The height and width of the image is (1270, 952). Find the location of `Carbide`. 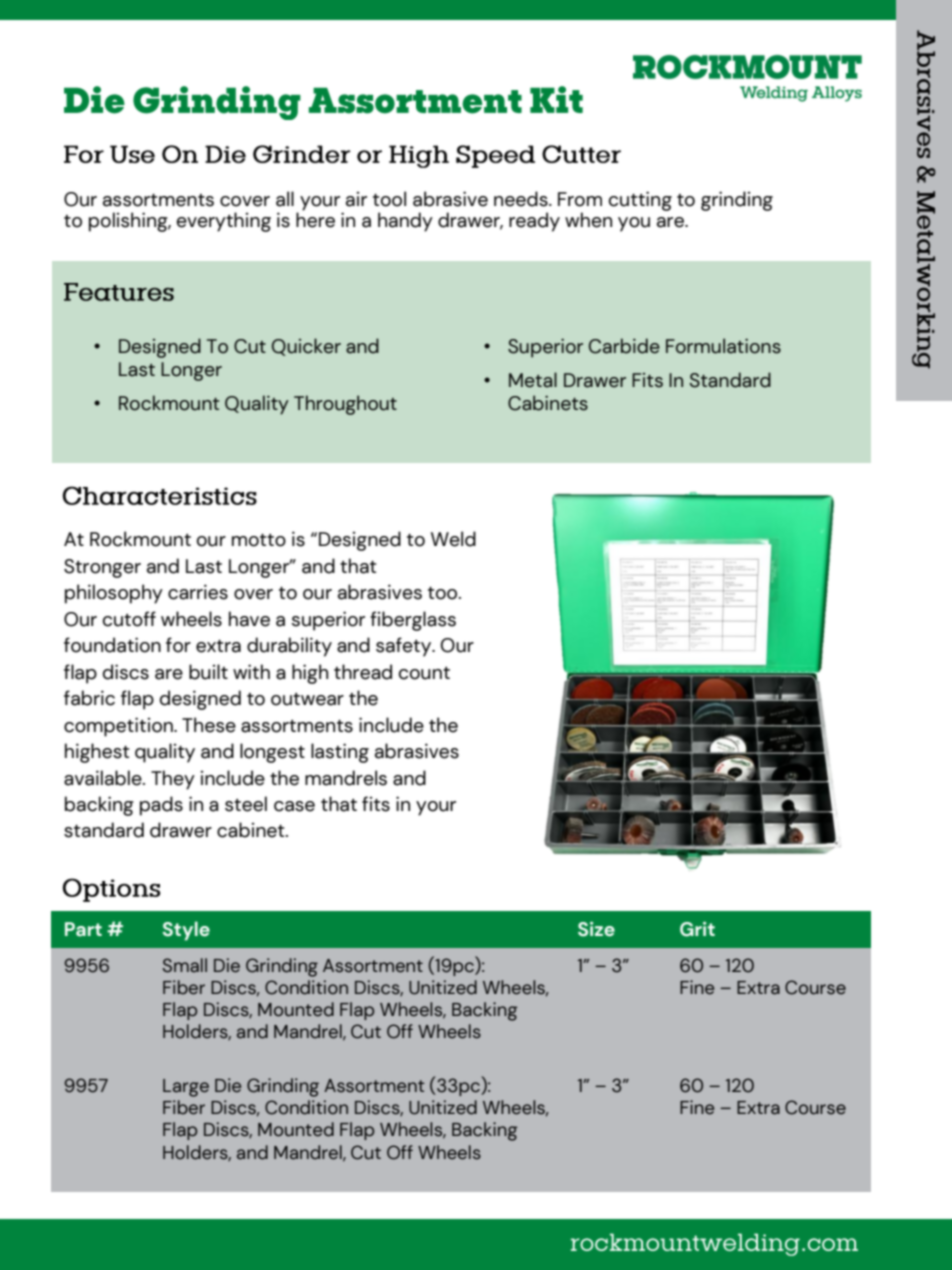

Carbide is located at coordinates (624, 346).
